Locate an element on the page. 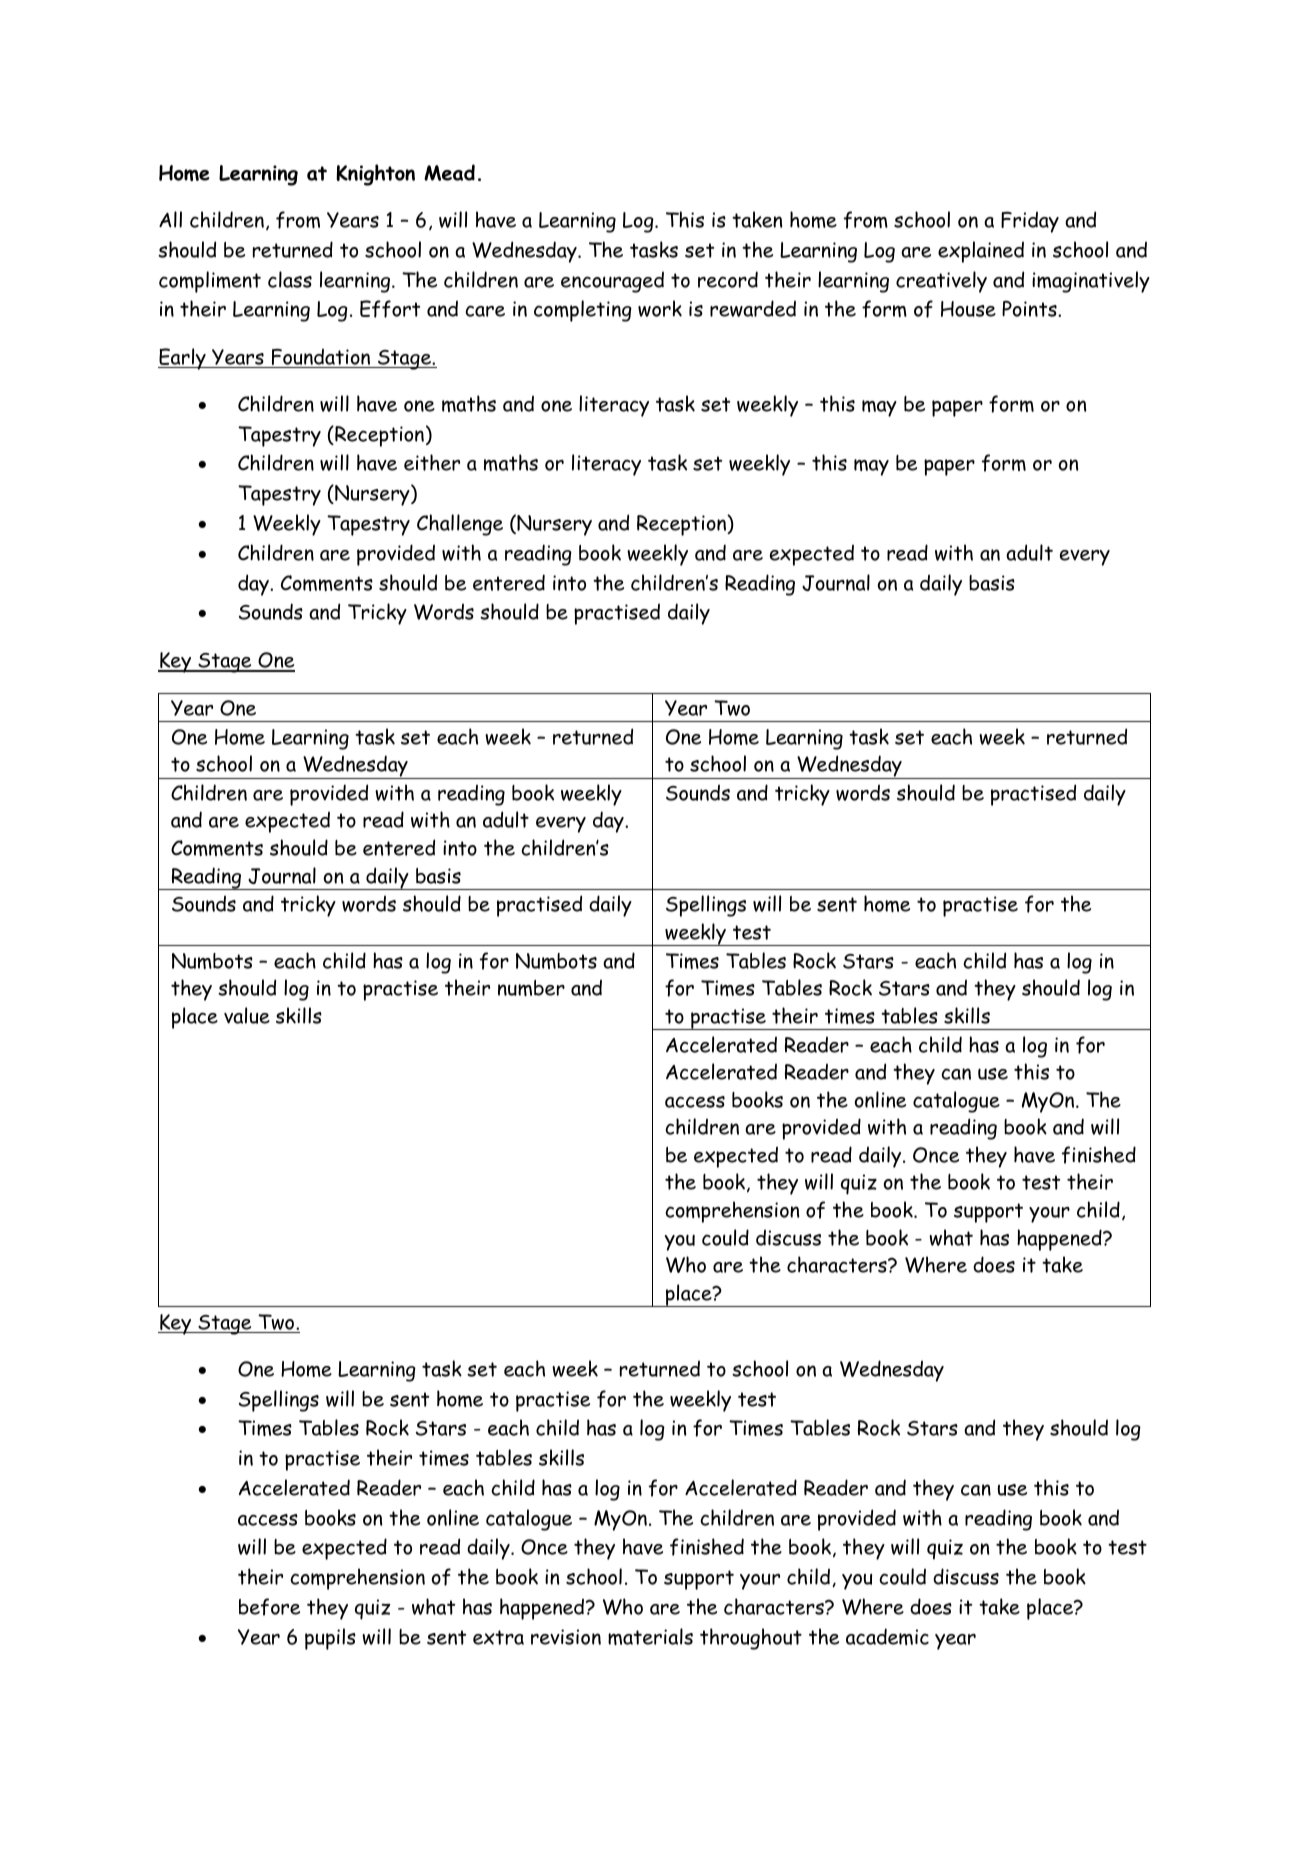 Image resolution: width=1309 pixels, height=1851 pixels. materials is located at coordinates (650, 1636).
